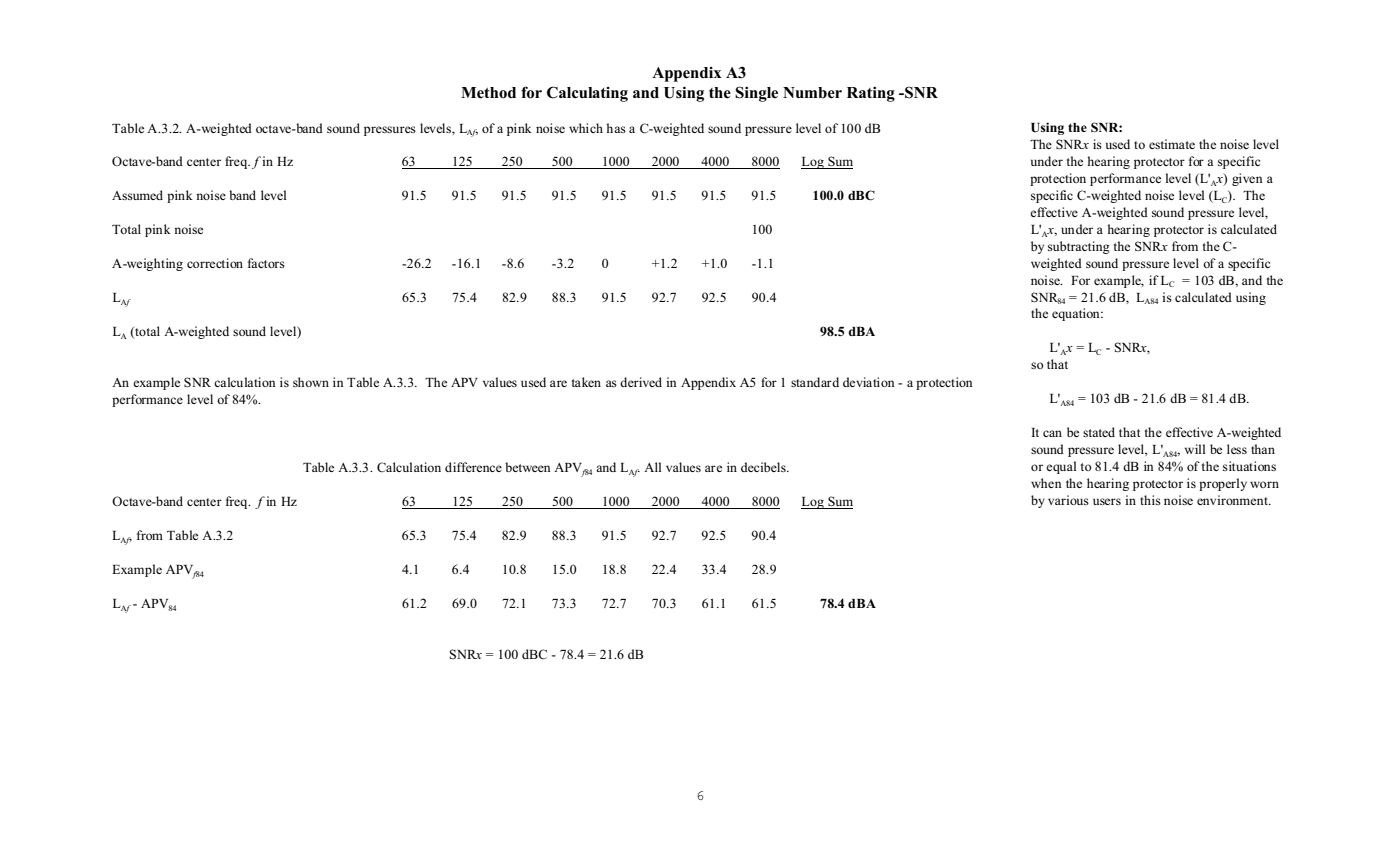  What do you see at coordinates (756, 94) in the screenshot?
I see `Single` at bounding box center [756, 94].
